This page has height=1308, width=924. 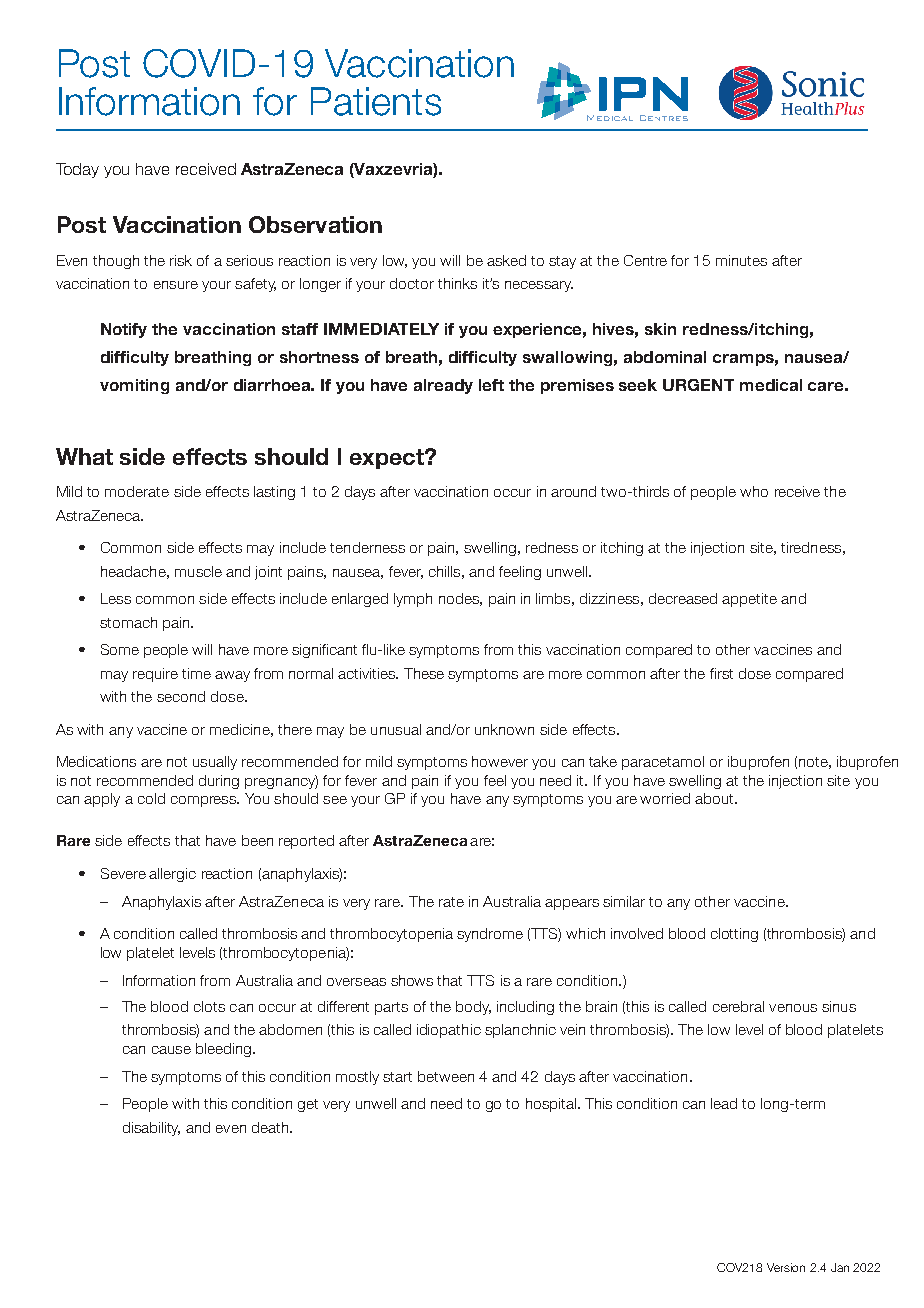 I want to click on hospital, so click(x=551, y=1105).
